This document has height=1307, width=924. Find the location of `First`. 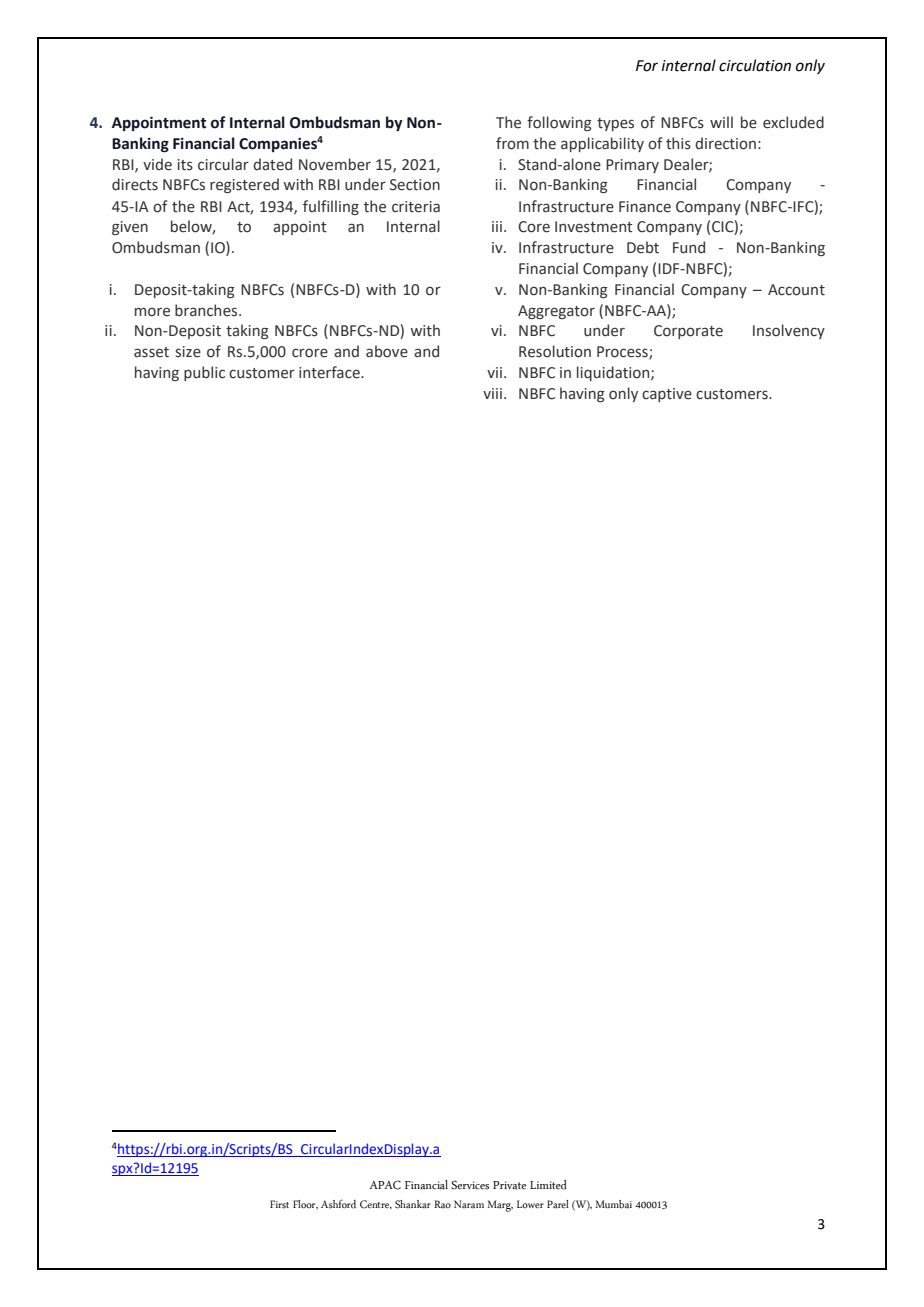

First is located at coordinates (279, 1204).
